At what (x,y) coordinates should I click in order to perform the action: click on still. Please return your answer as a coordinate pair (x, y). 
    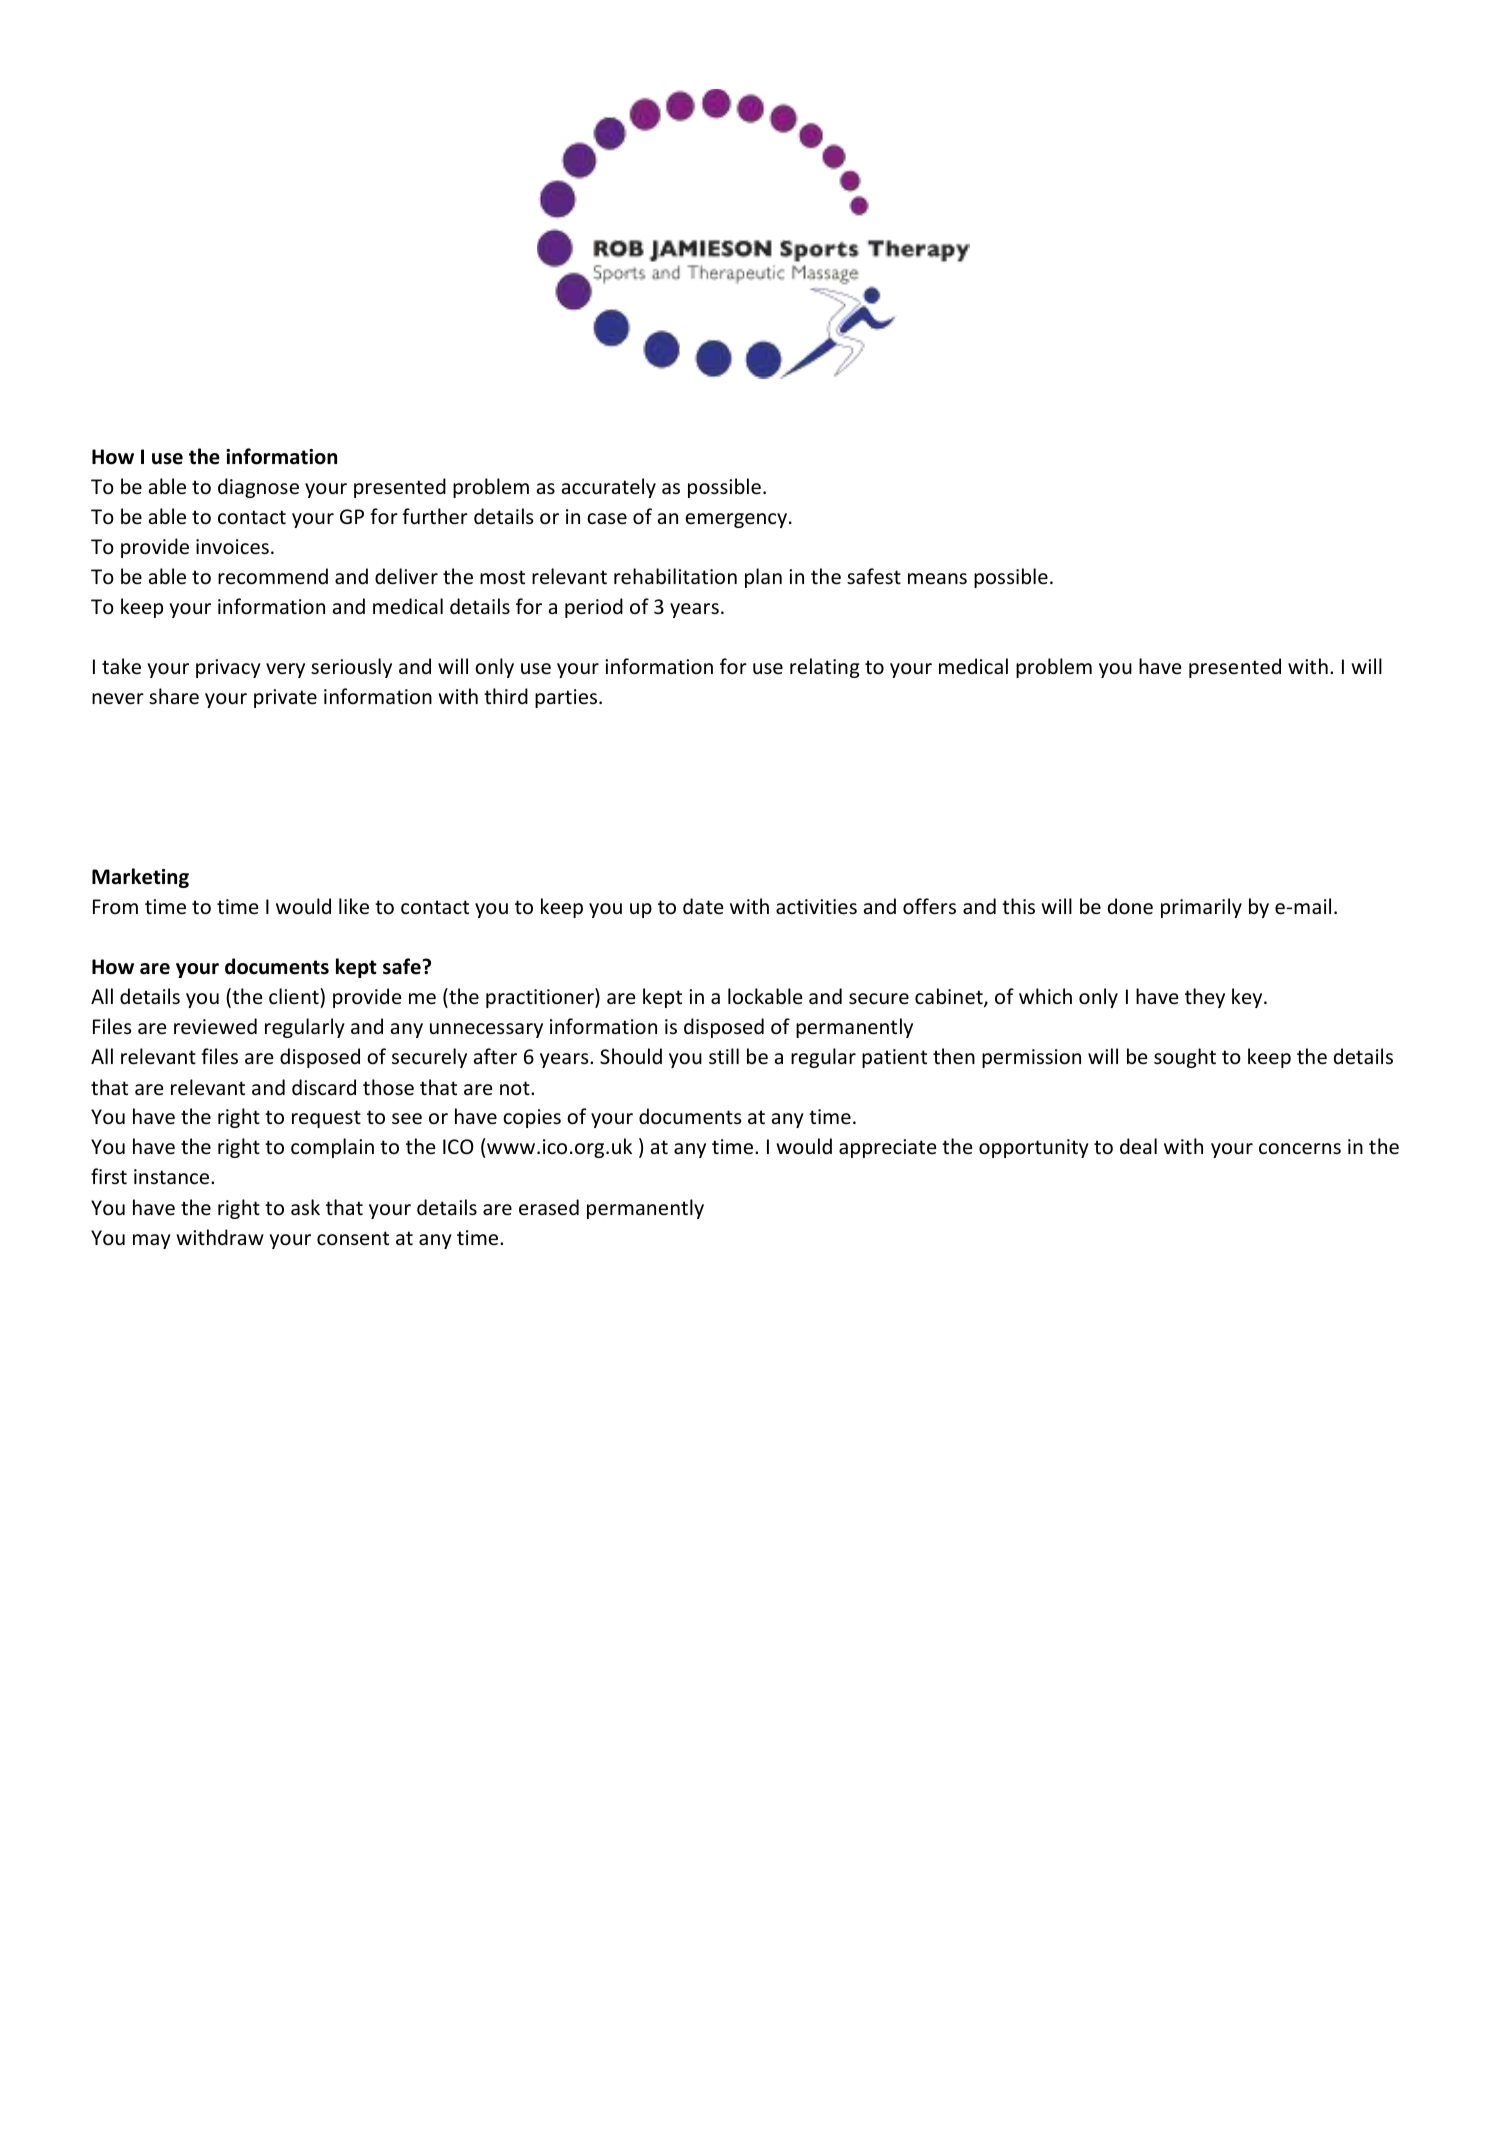
    Looking at the image, I should click on (724, 1056).
